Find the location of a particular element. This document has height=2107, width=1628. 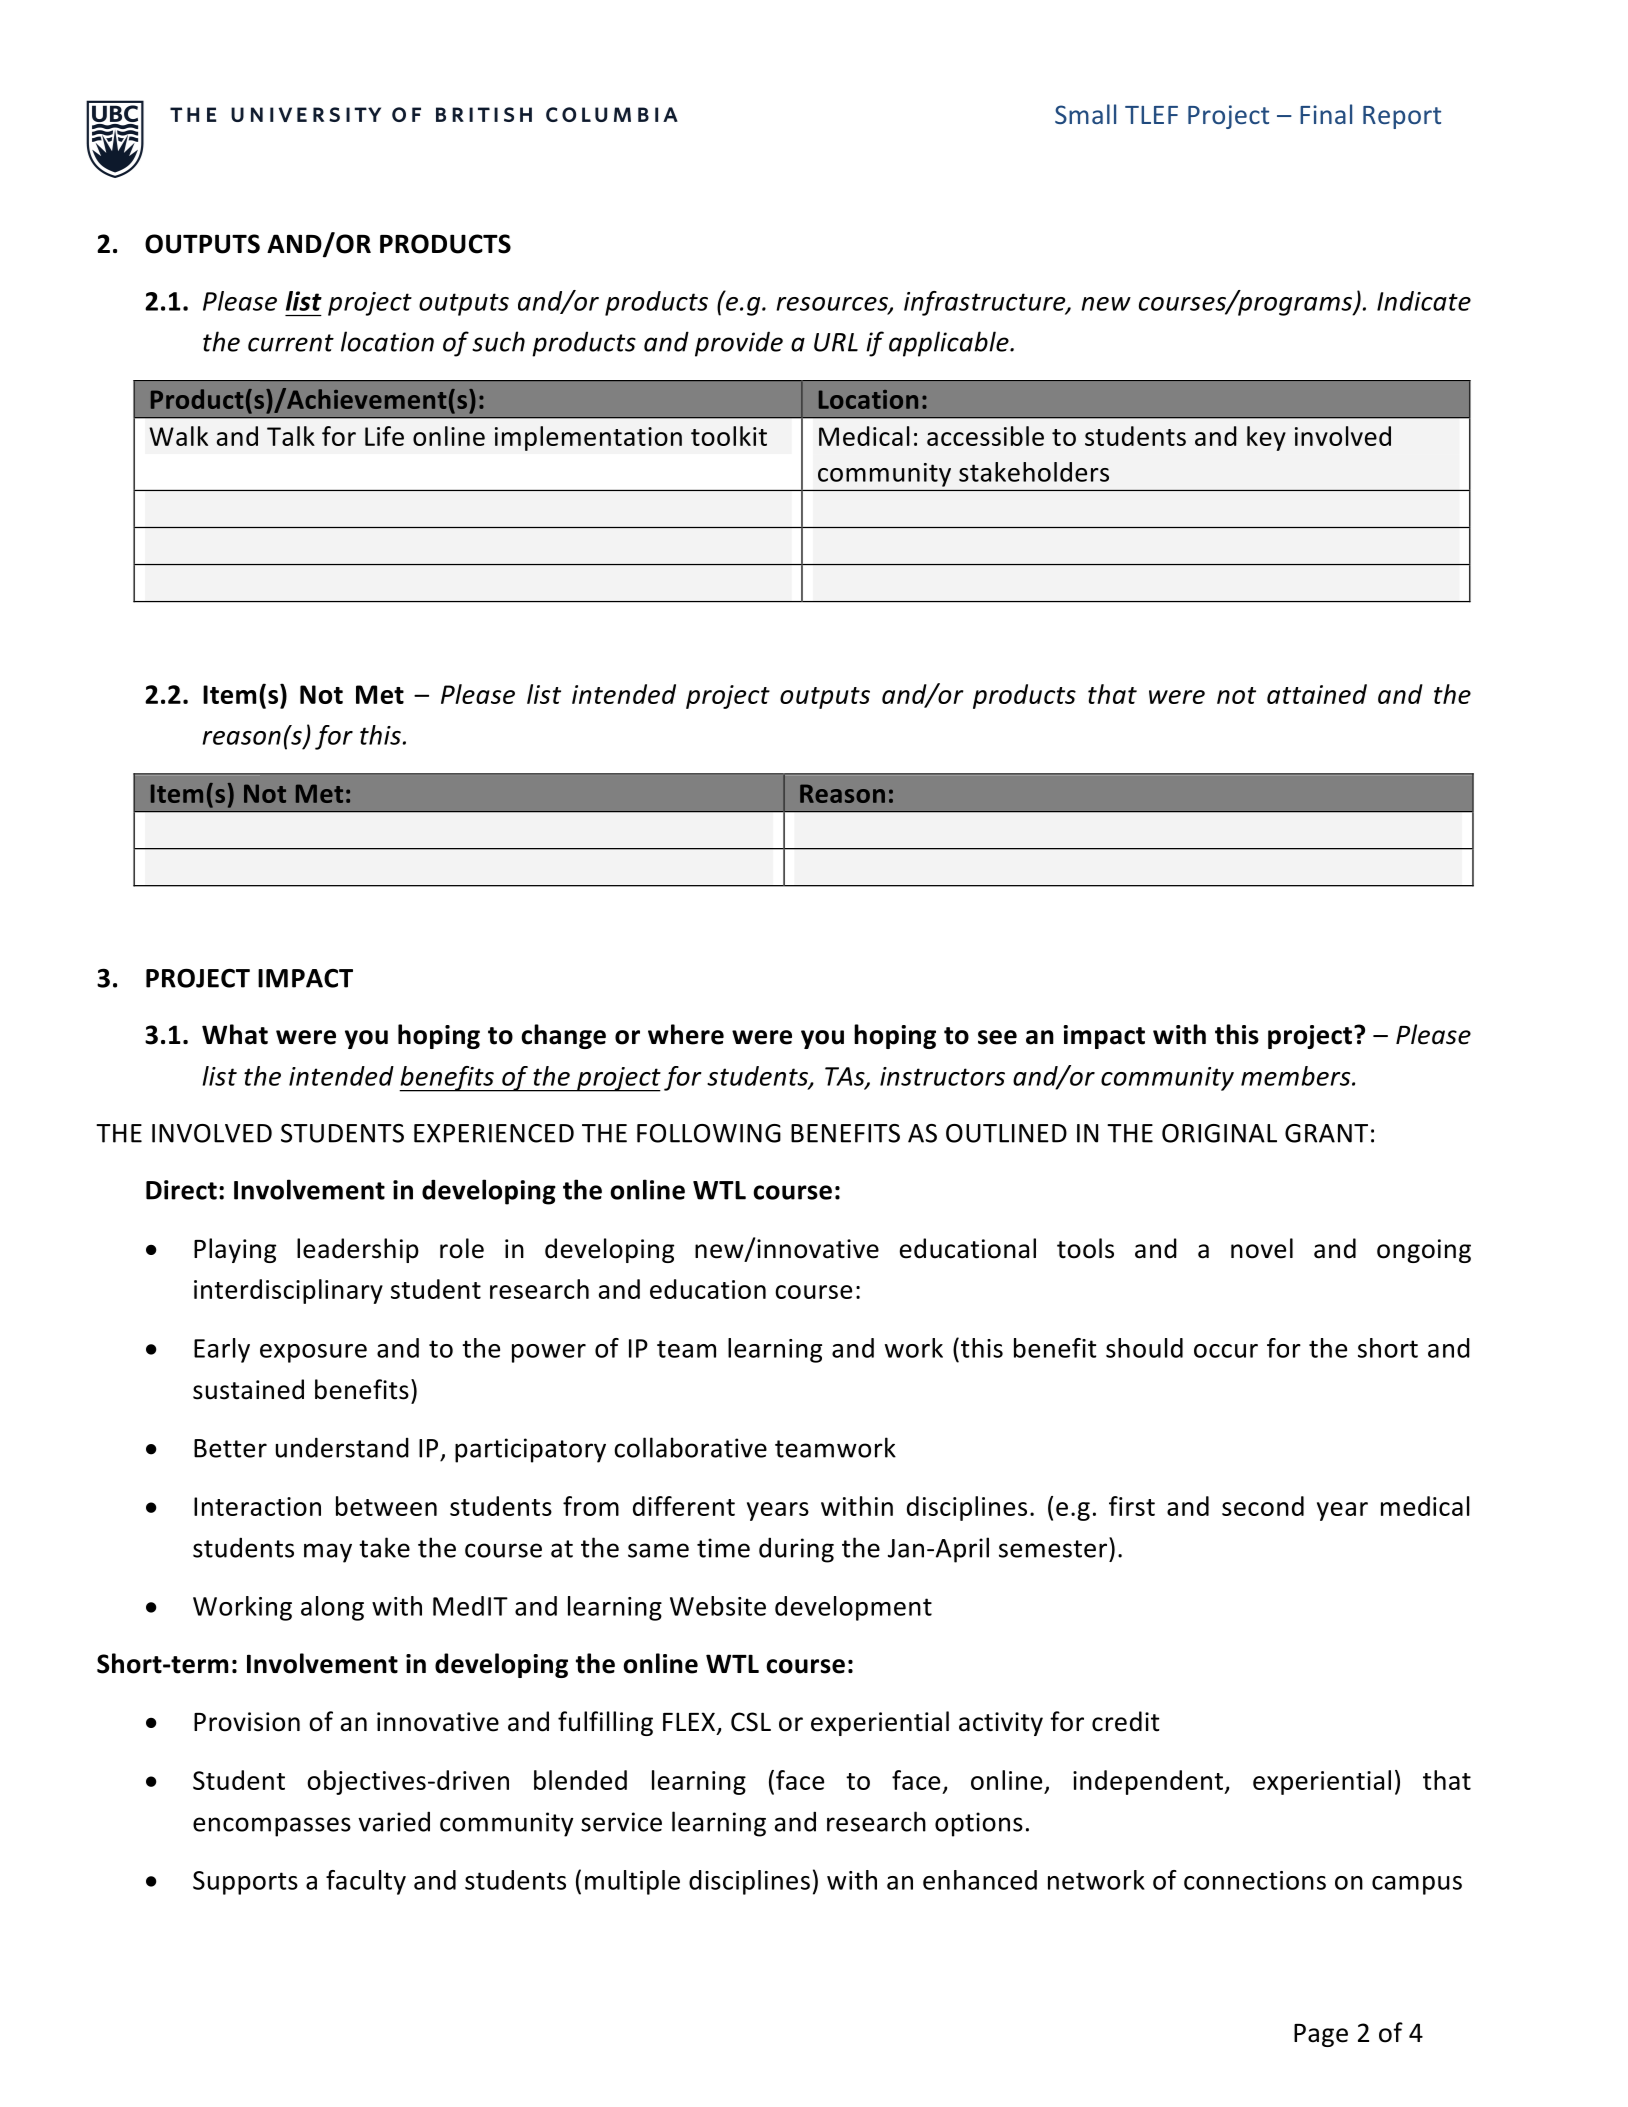

members is located at coordinates (1297, 1076).
